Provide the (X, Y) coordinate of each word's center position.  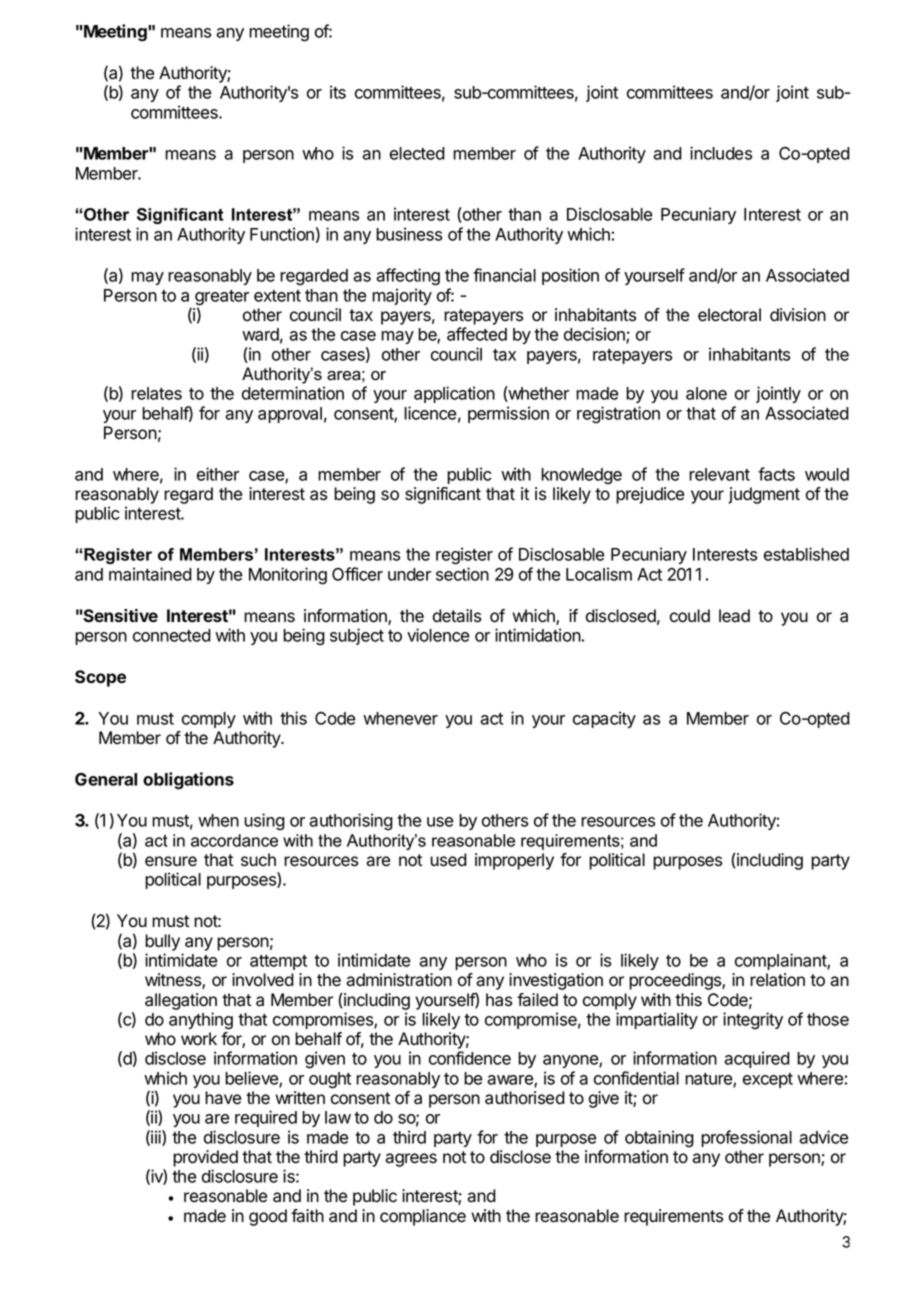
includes (721, 153)
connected (172, 635)
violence (438, 635)
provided (205, 1158)
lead (734, 616)
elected (417, 153)
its (338, 92)
